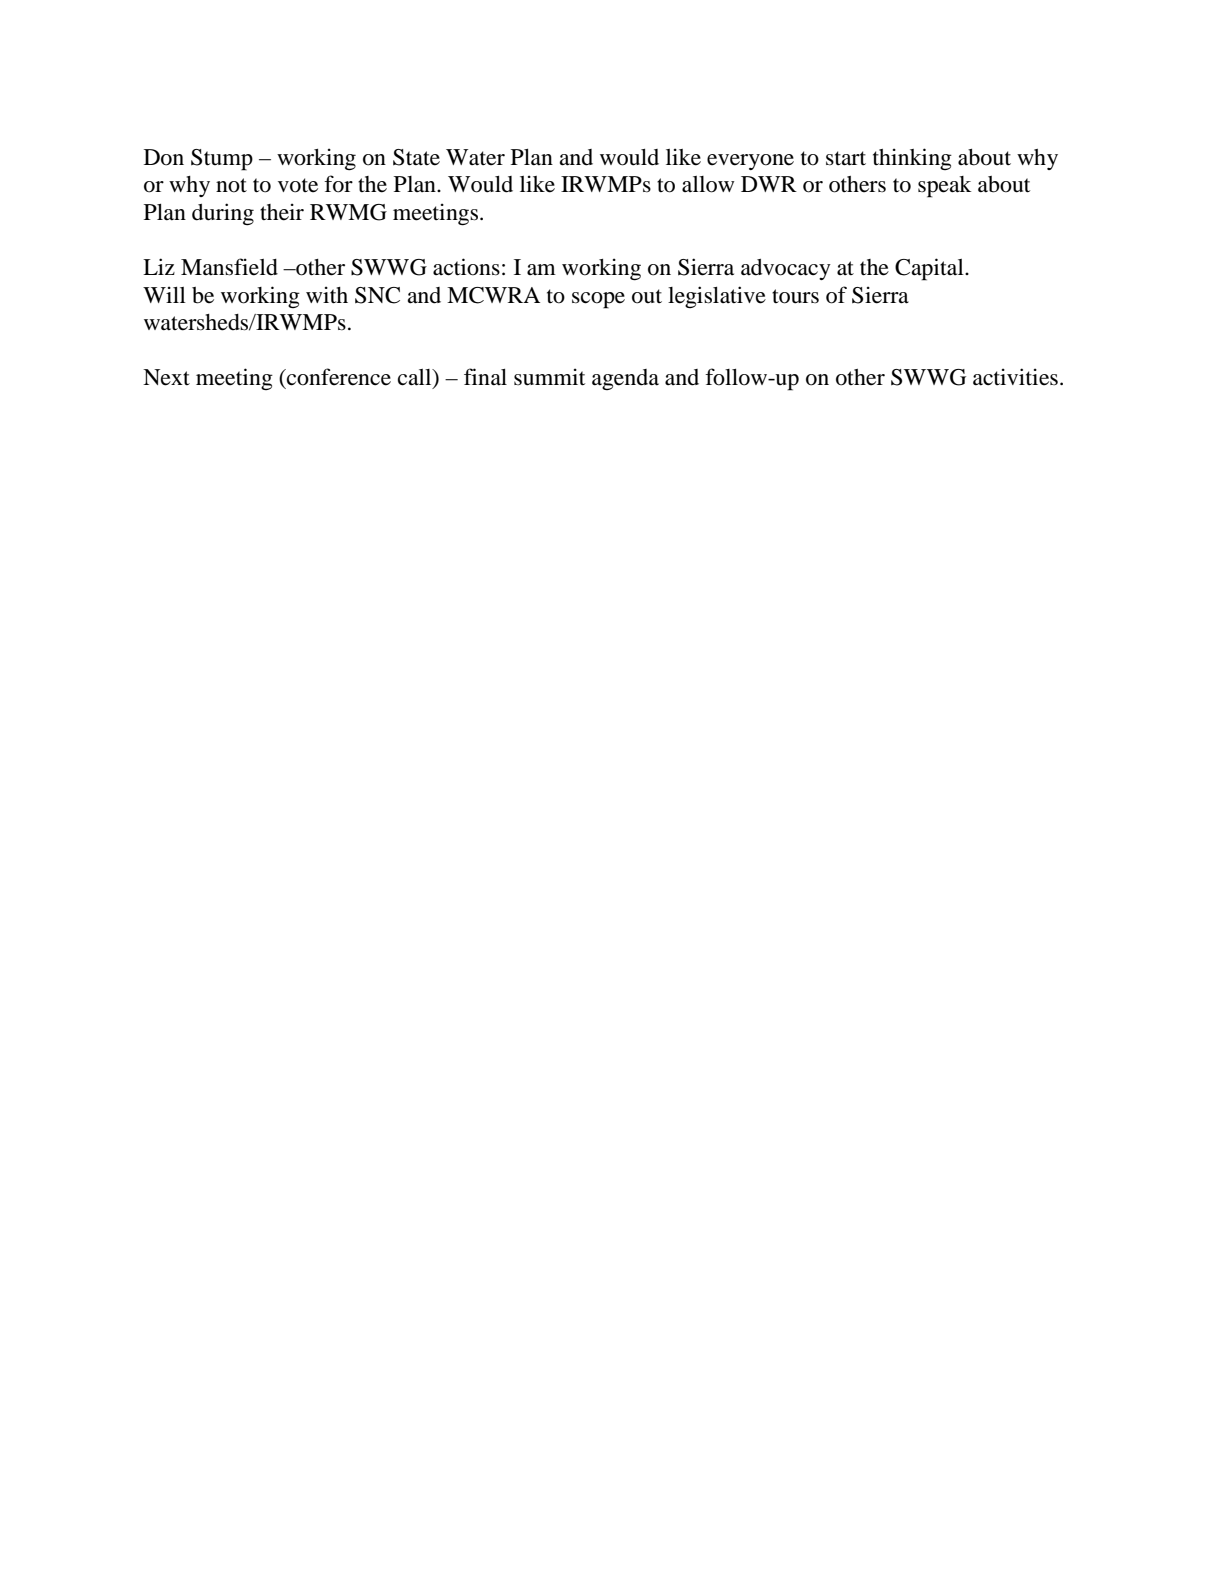 This screenshot has height=1577, width=1219. What do you see at coordinates (466, 267) in the screenshot?
I see `actions` at bounding box center [466, 267].
